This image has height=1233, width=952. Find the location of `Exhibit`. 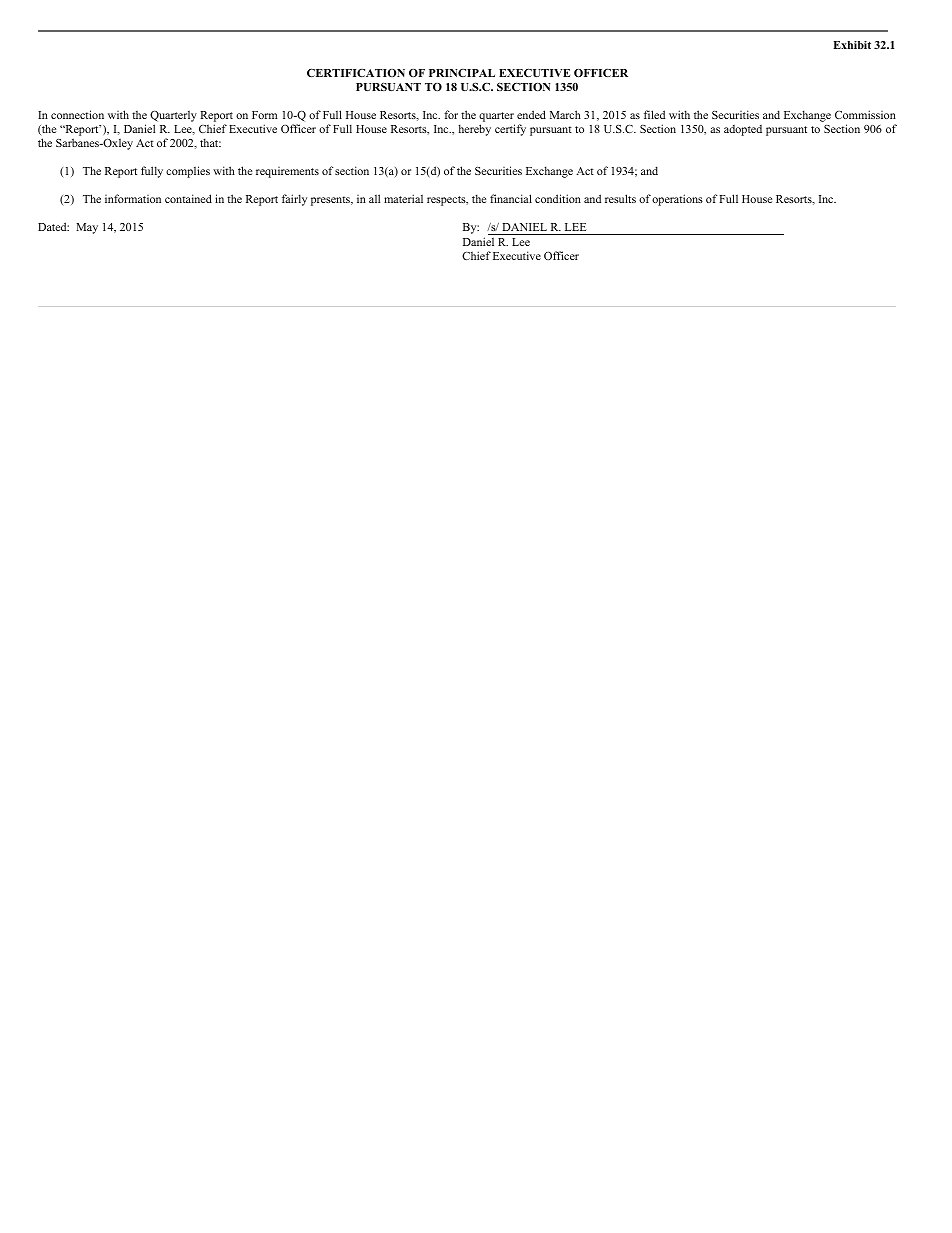

Exhibit is located at coordinates (852, 45).
